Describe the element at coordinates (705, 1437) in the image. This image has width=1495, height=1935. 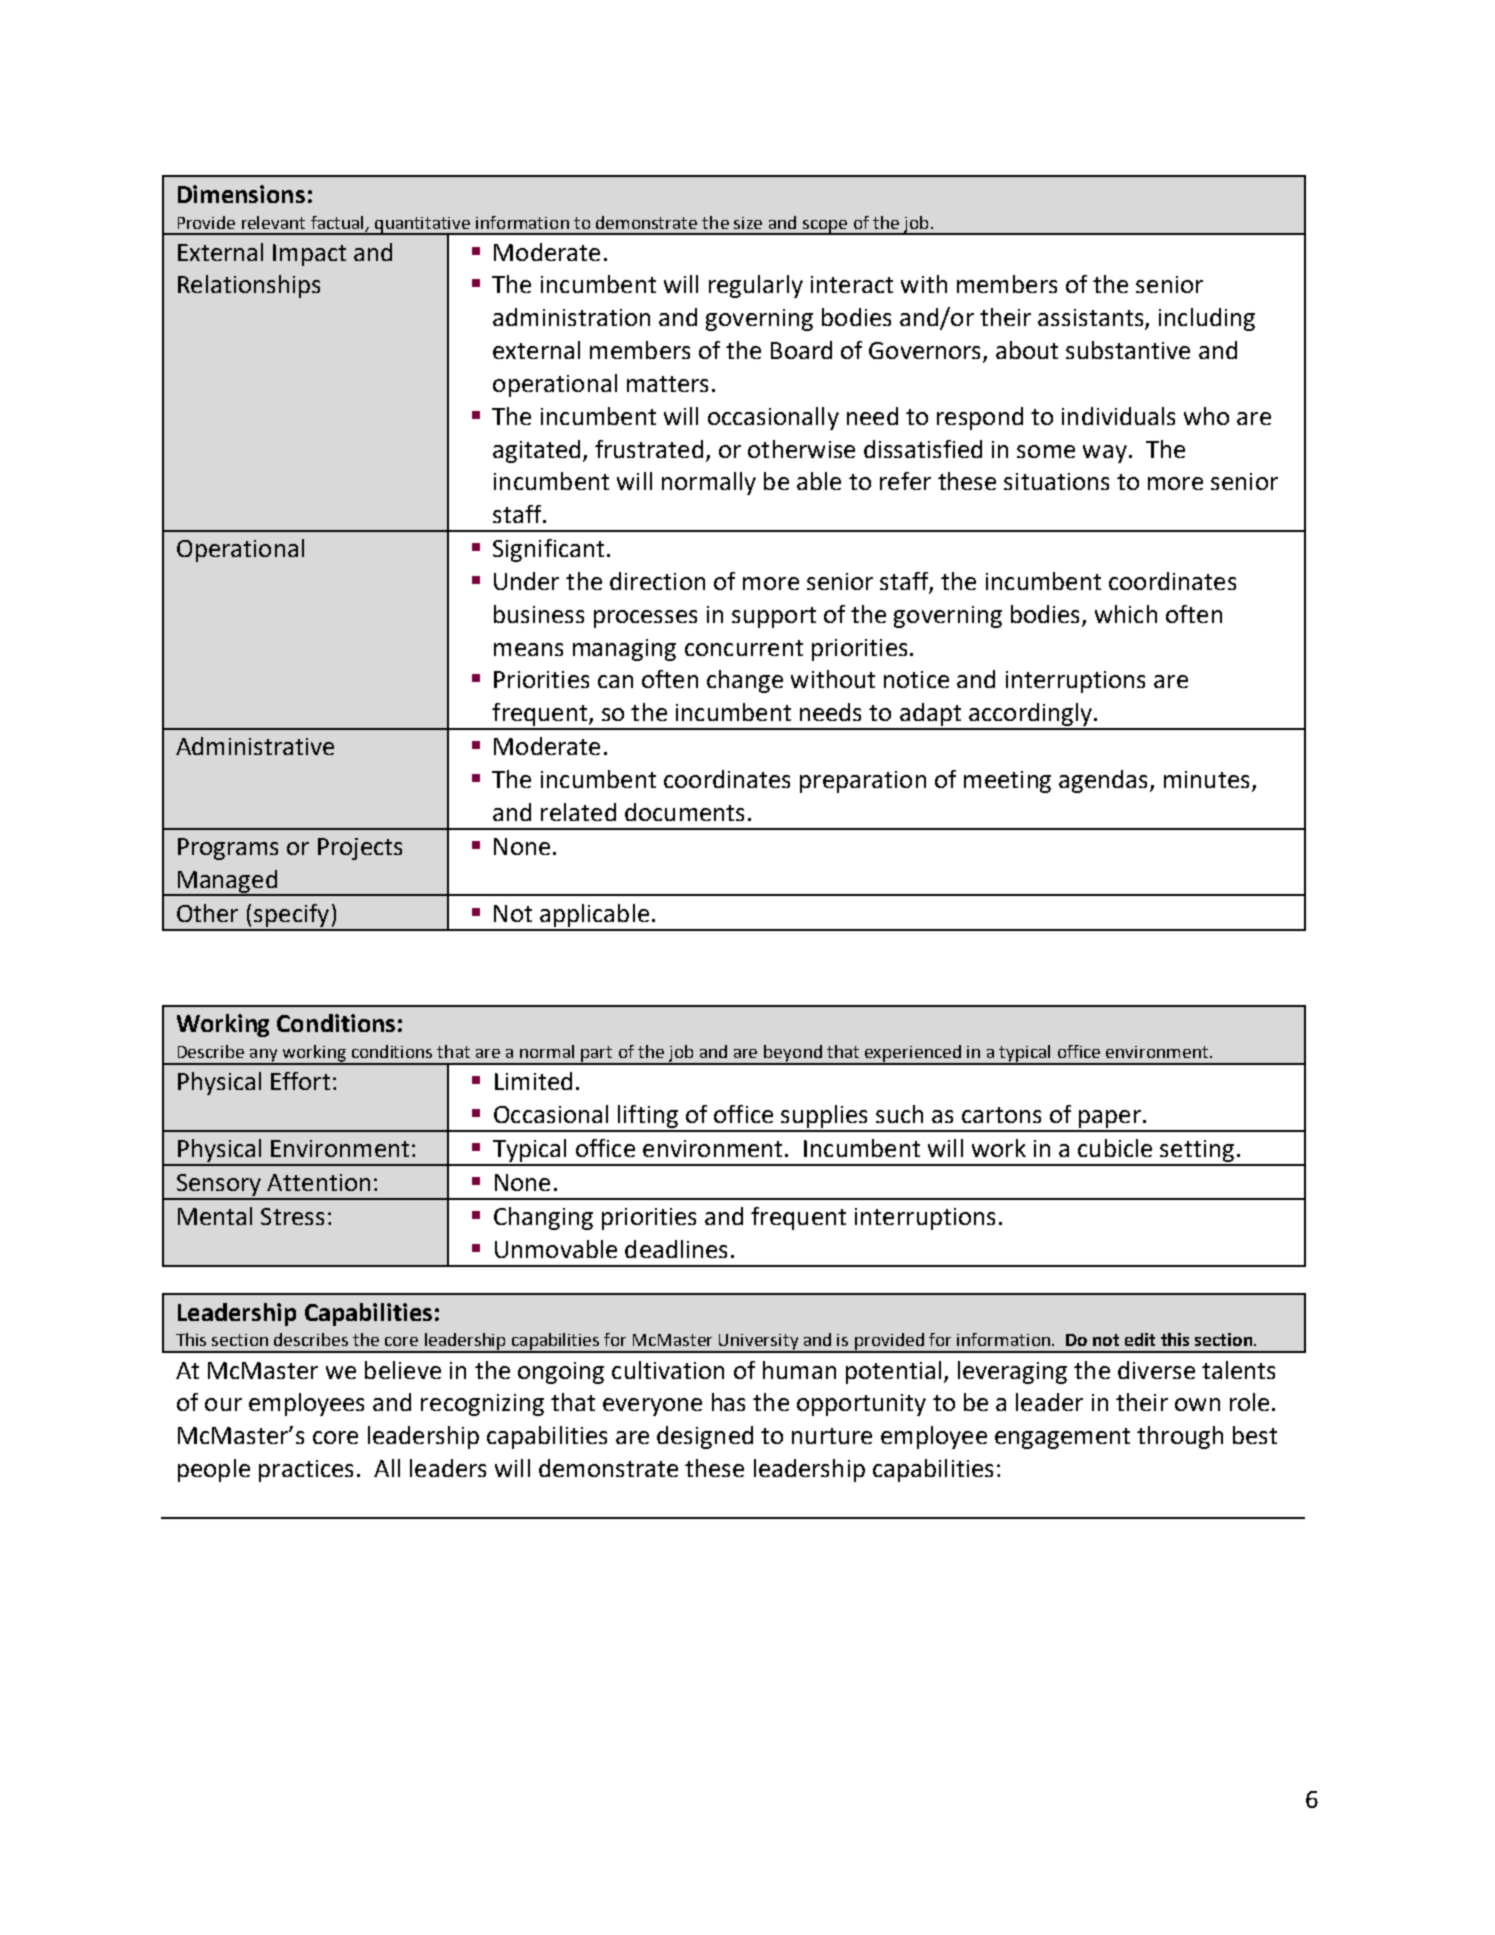
I see `designed` at that location.
